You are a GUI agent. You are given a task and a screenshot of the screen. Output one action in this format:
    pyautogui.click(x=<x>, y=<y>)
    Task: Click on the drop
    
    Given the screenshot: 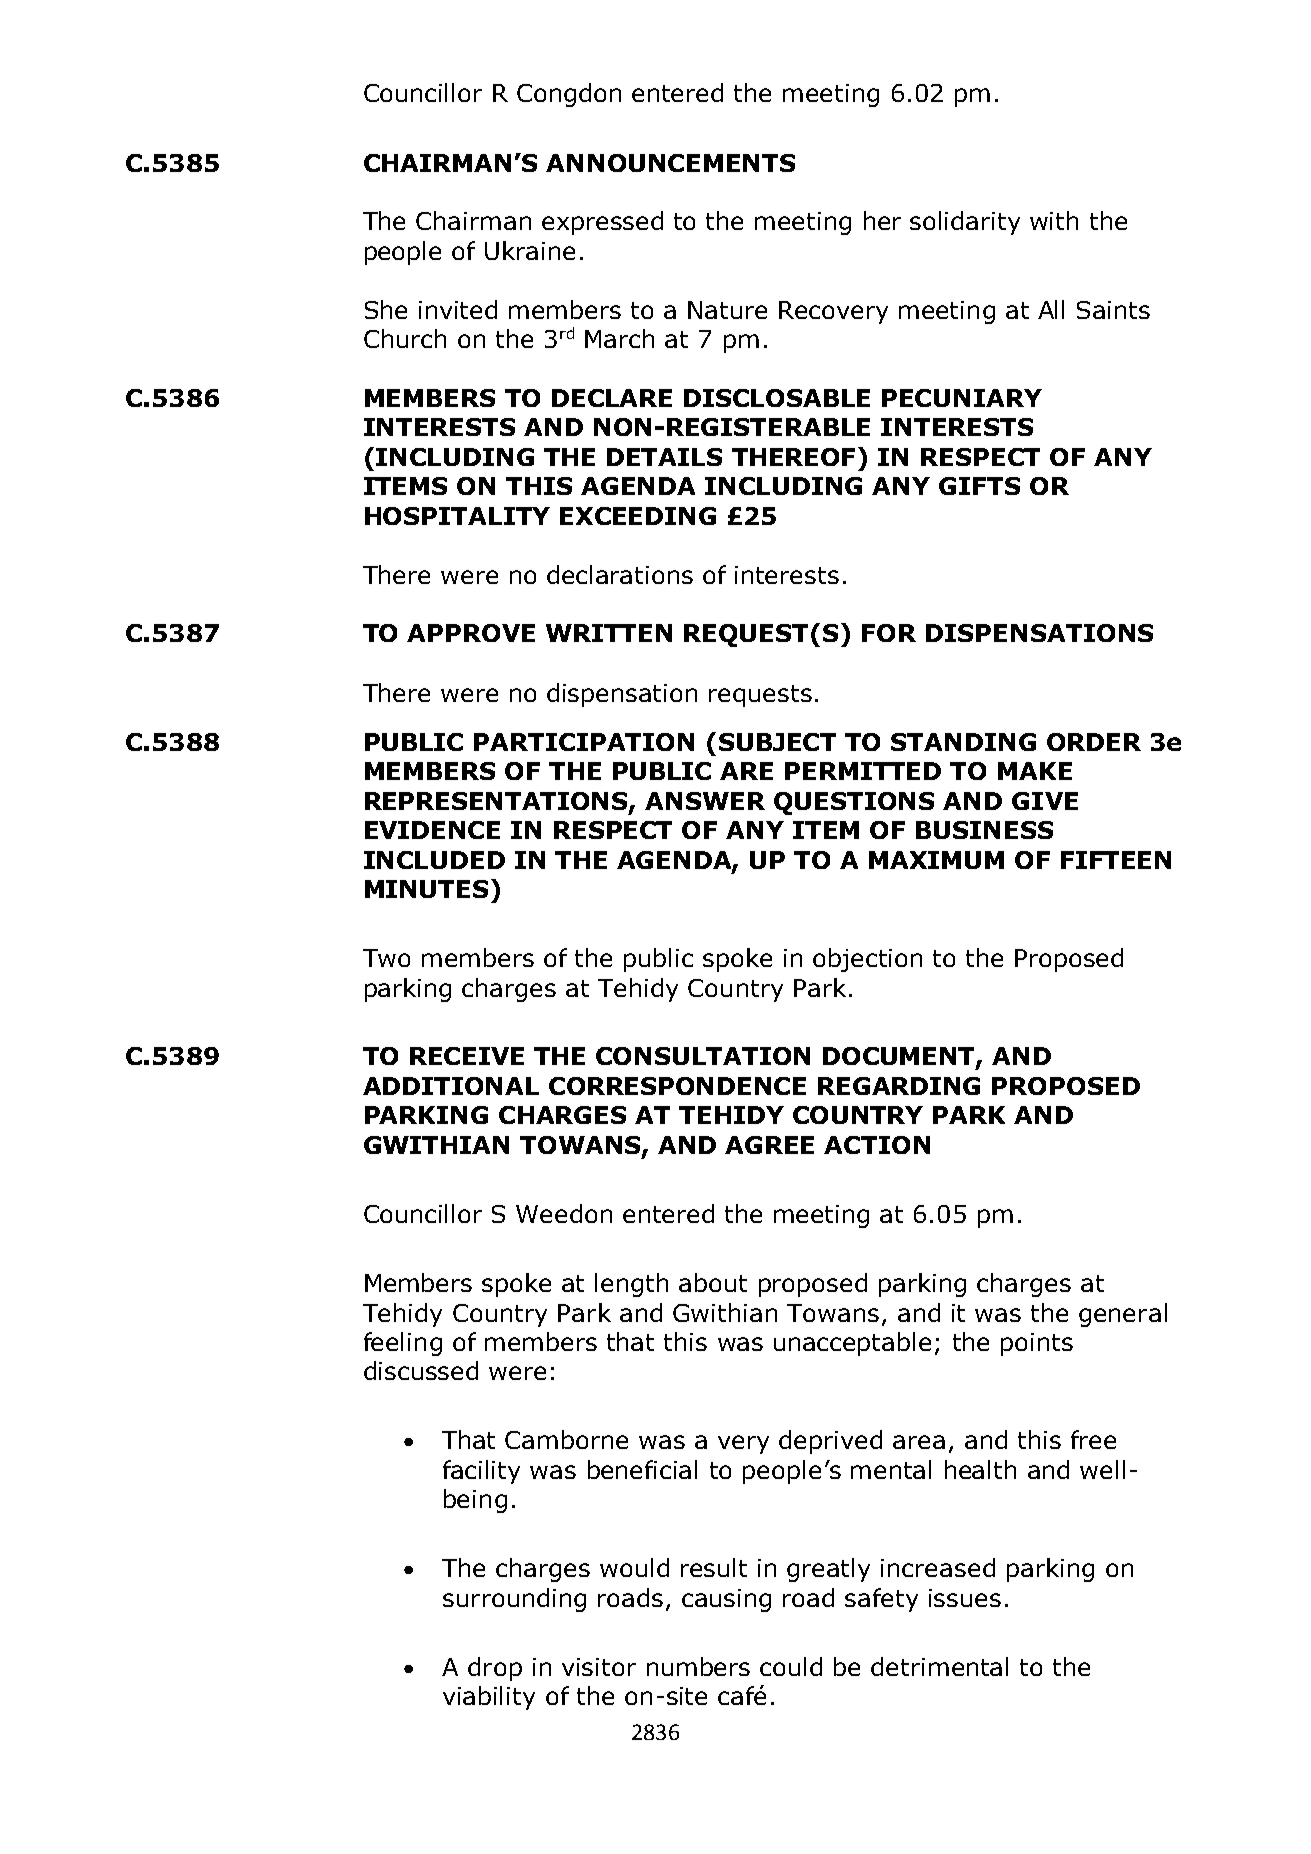 What is the action you would take?
    pyautogui.click(x=495, y=1669)
